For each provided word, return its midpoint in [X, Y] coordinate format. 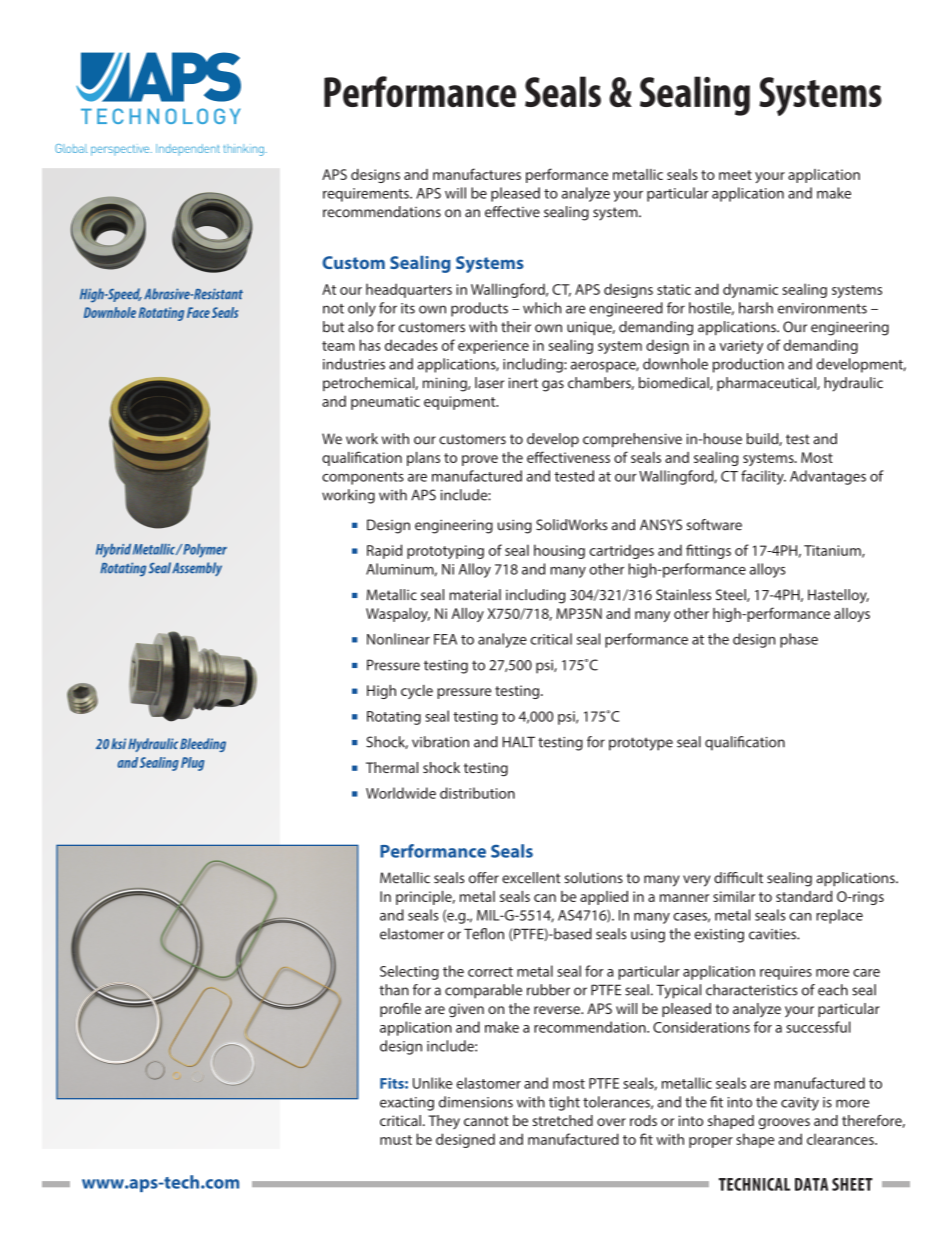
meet [735, 175]
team [338, 346]
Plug [192, 764]
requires [786, 973]
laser [489, 383]
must [396, 1140]
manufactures [477, 174]
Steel [732, 595]
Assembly [197, 569]
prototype [641, 744]
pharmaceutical [767, 384]
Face [198, 312]
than [394, 990]
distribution [477, 793]
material [475, 595]
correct [490, 972]
